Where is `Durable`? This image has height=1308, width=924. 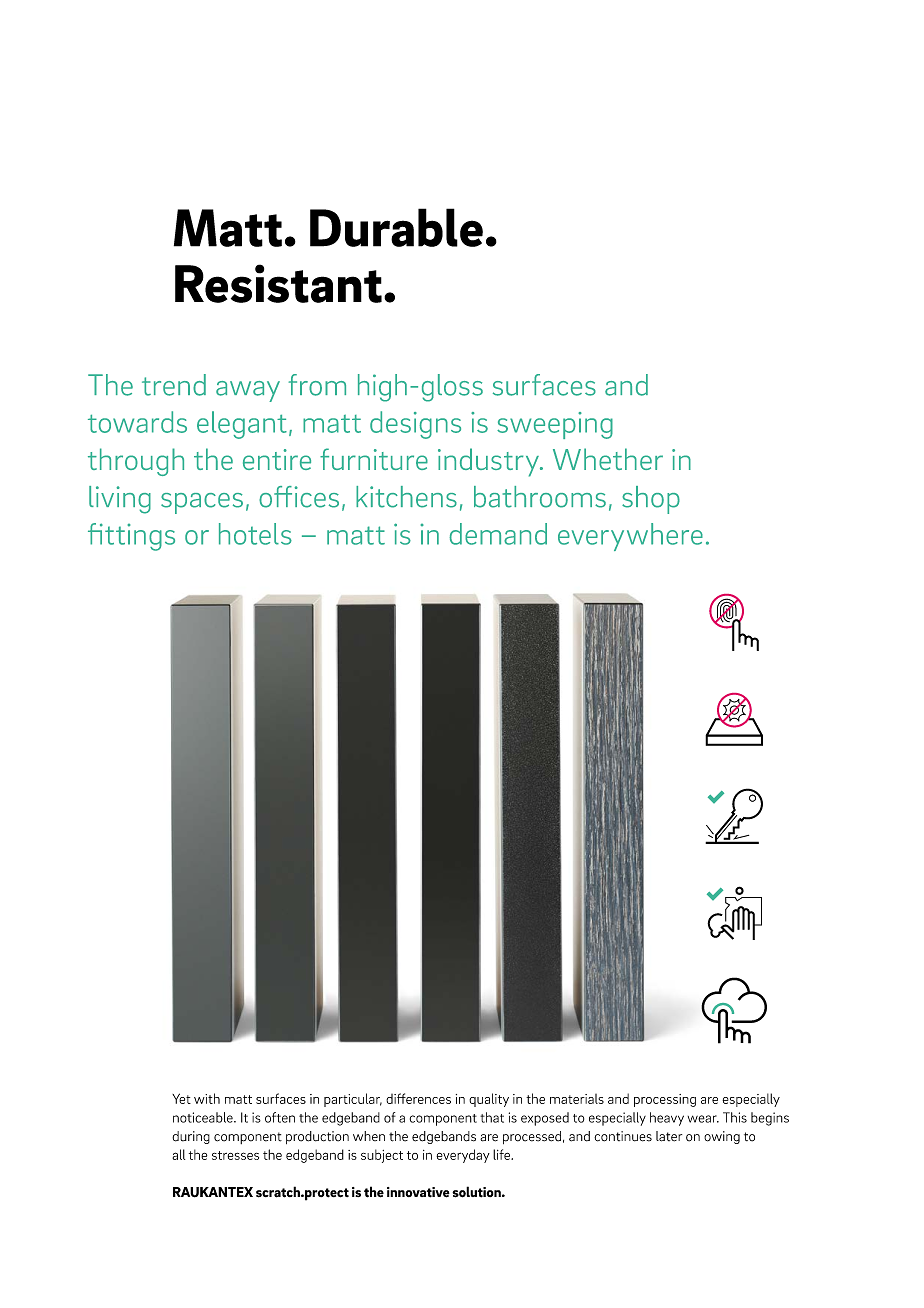 Durable is located at coordinates (396, 227).
